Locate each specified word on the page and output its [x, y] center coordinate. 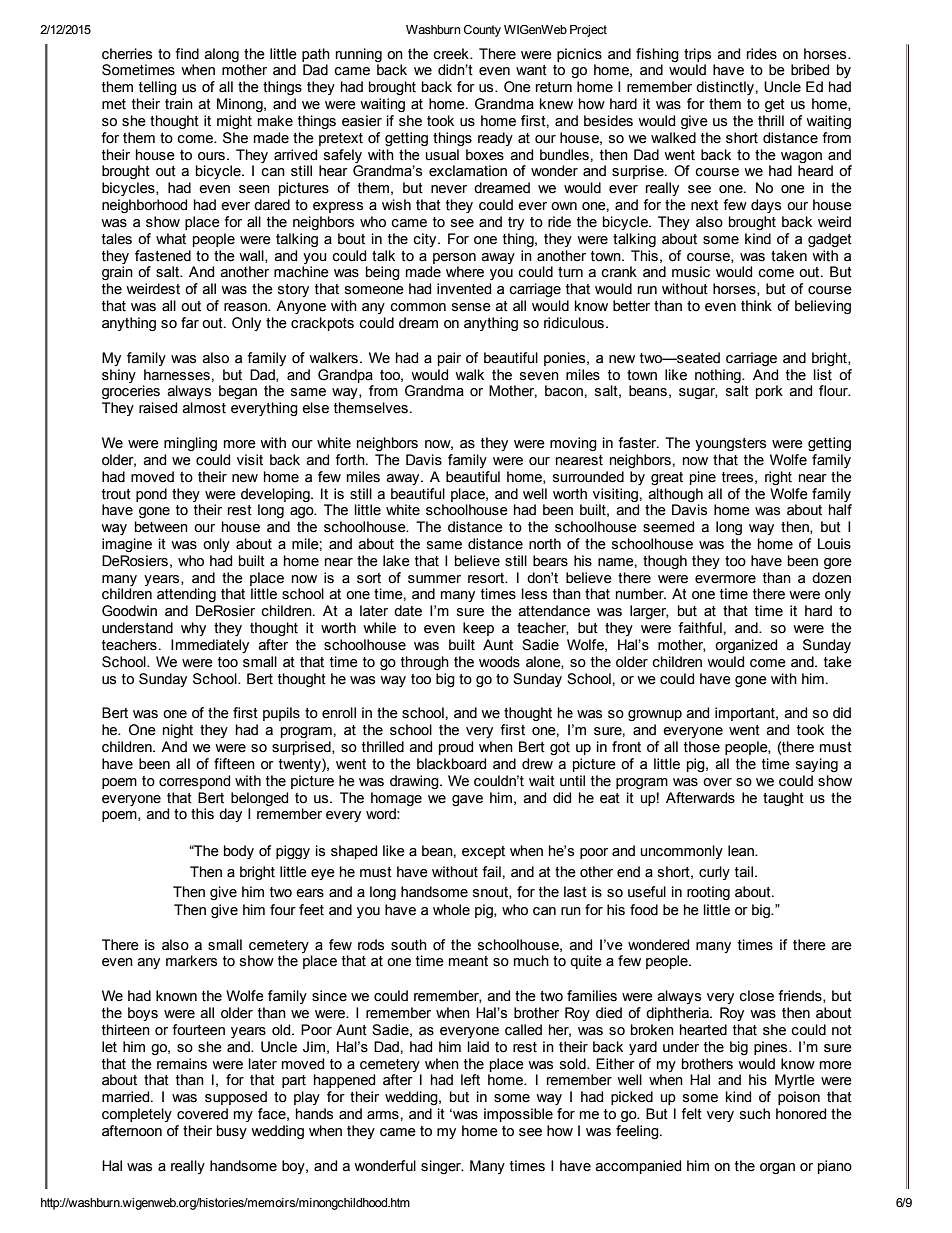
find [187, 53]
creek [452, 54]
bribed [810, 70]
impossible [518, 1115]
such [755, 1114]
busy [232, 1132]
